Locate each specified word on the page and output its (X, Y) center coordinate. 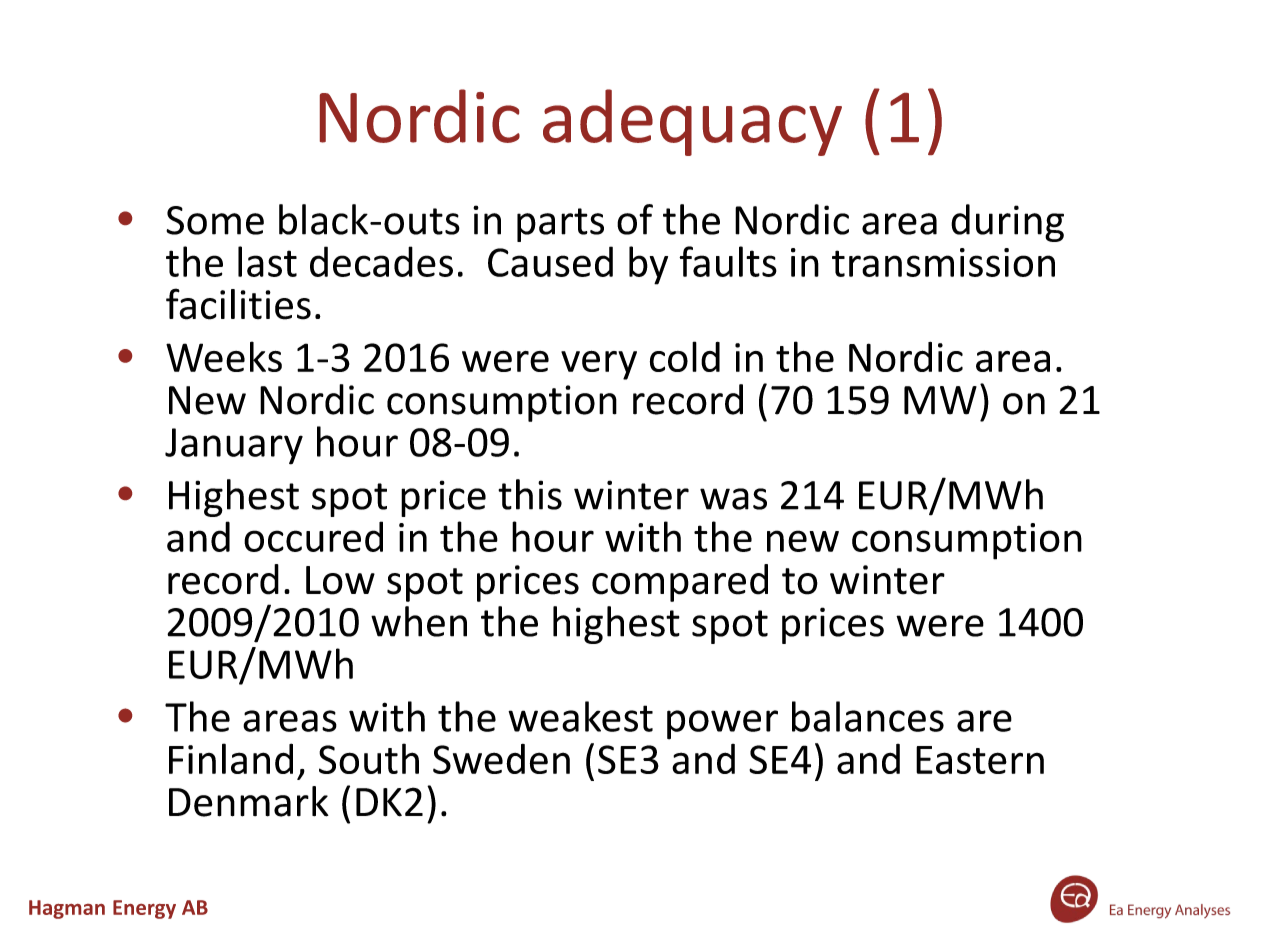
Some (215, 220)
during (1007, 223)
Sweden (501, 759)
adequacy (692, 122)
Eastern (980, 760)
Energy (144, 909)
